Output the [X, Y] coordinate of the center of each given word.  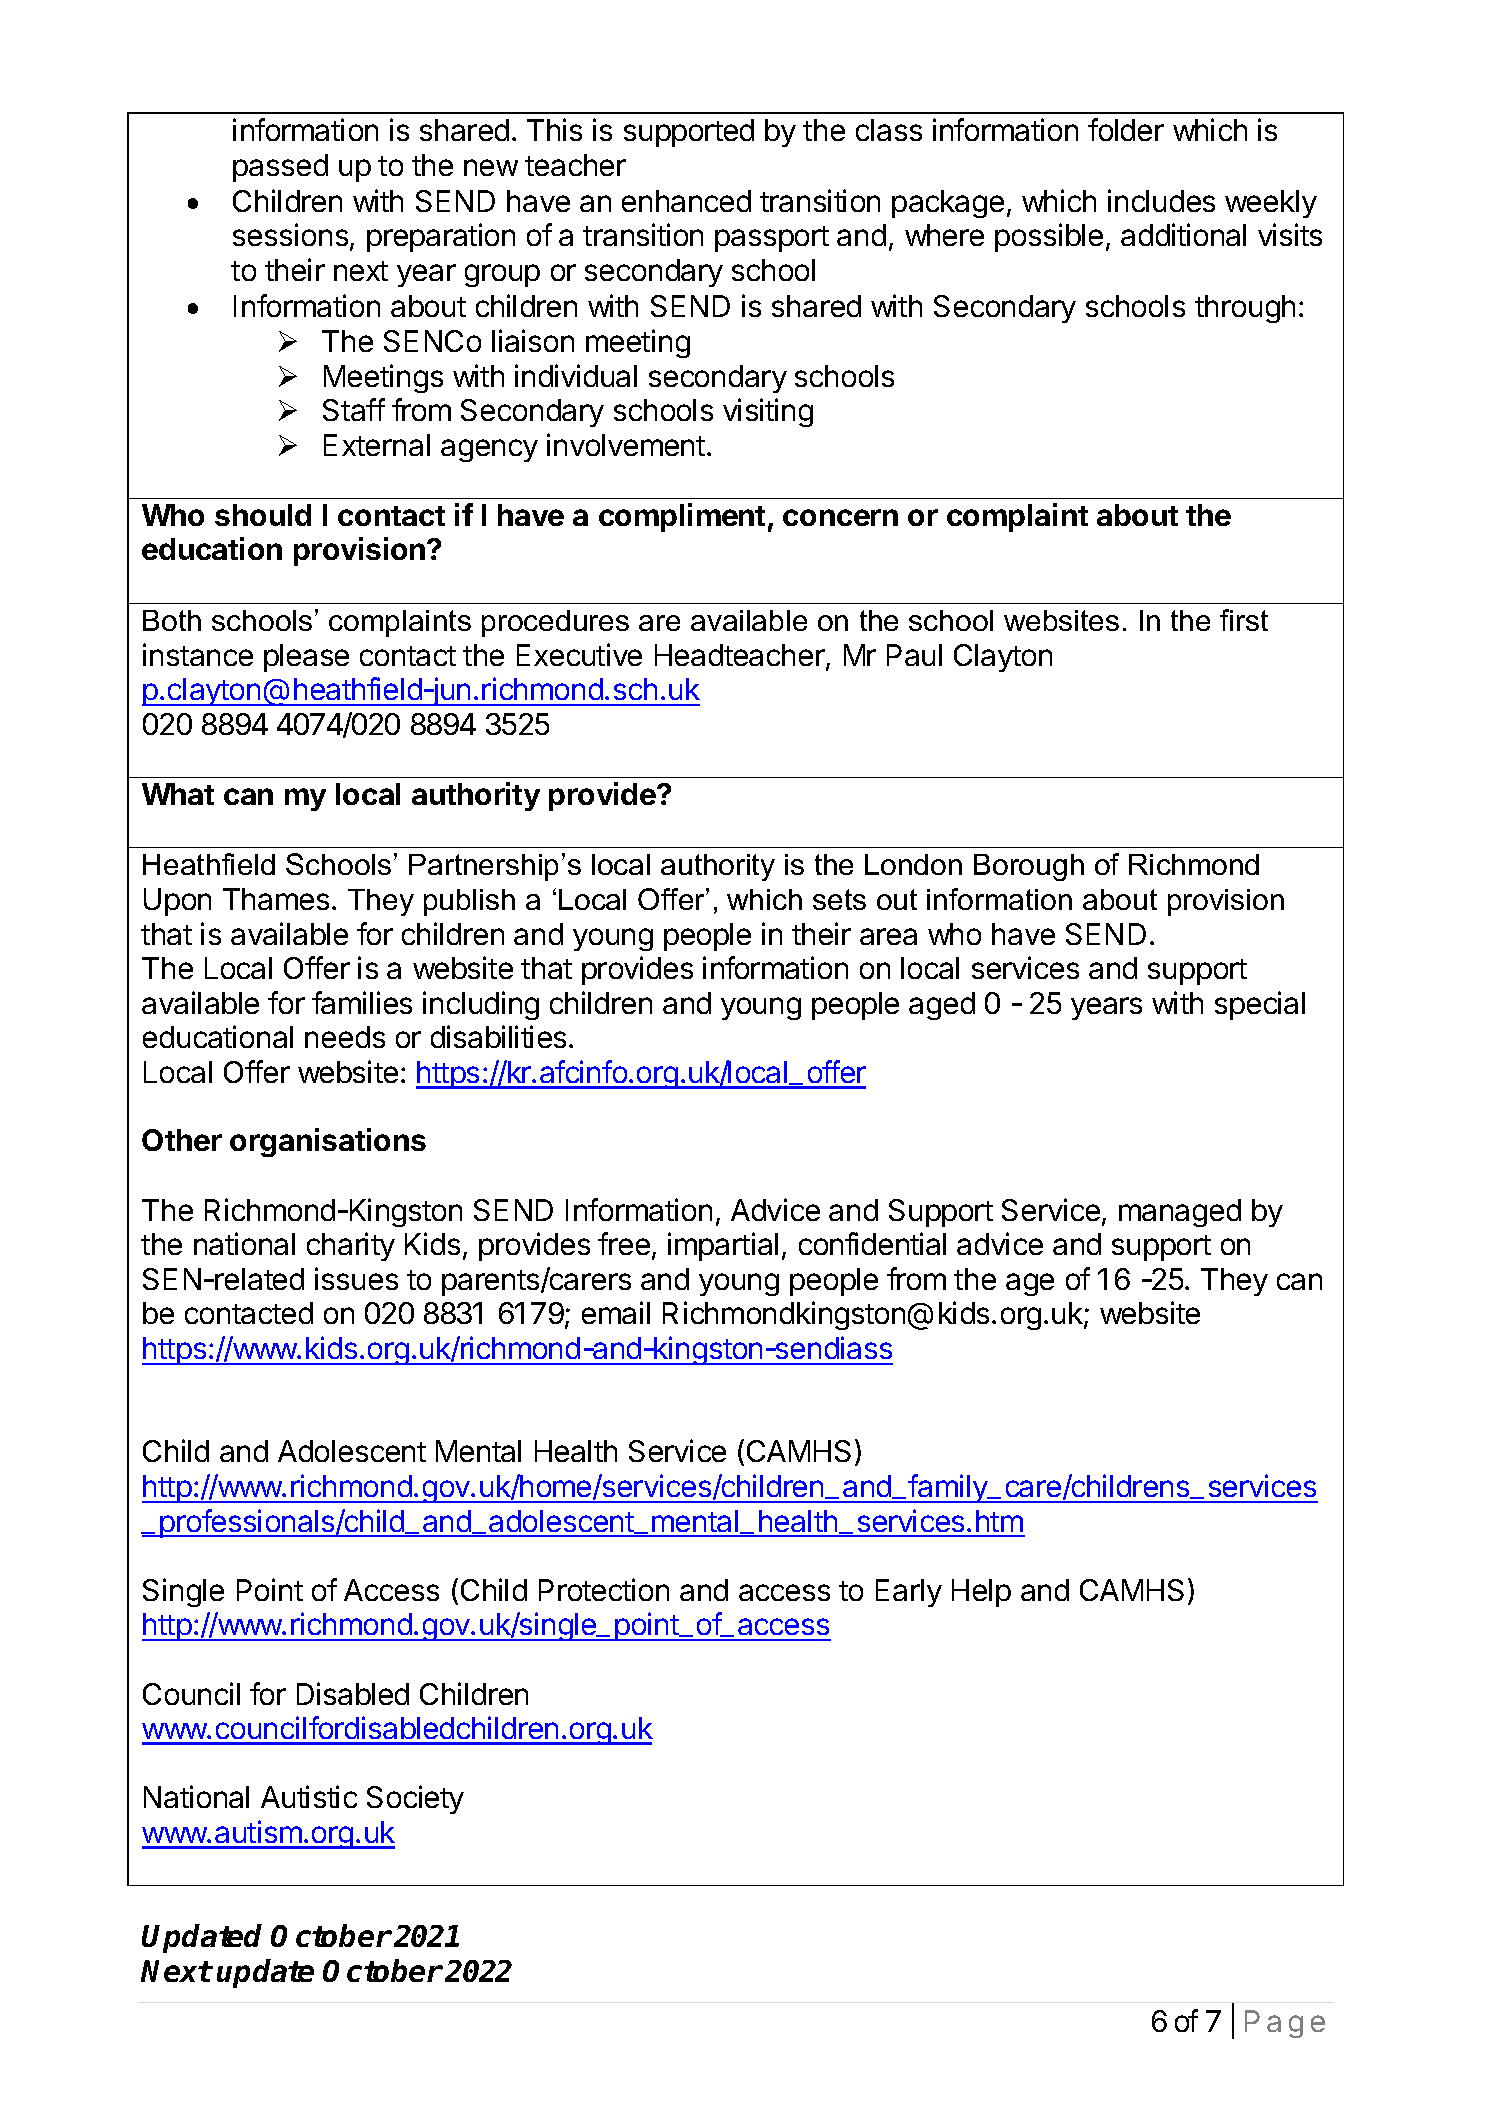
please [306, 658]
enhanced [686, 201]
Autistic [309, 1796]
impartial [723, 1246]
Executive [579, 654]
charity [351, 1246]
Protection [604, 1589]
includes [1161, 200]
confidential [872, 1243]
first [1244, 620]
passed [280, 168]
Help [981, 1593]
